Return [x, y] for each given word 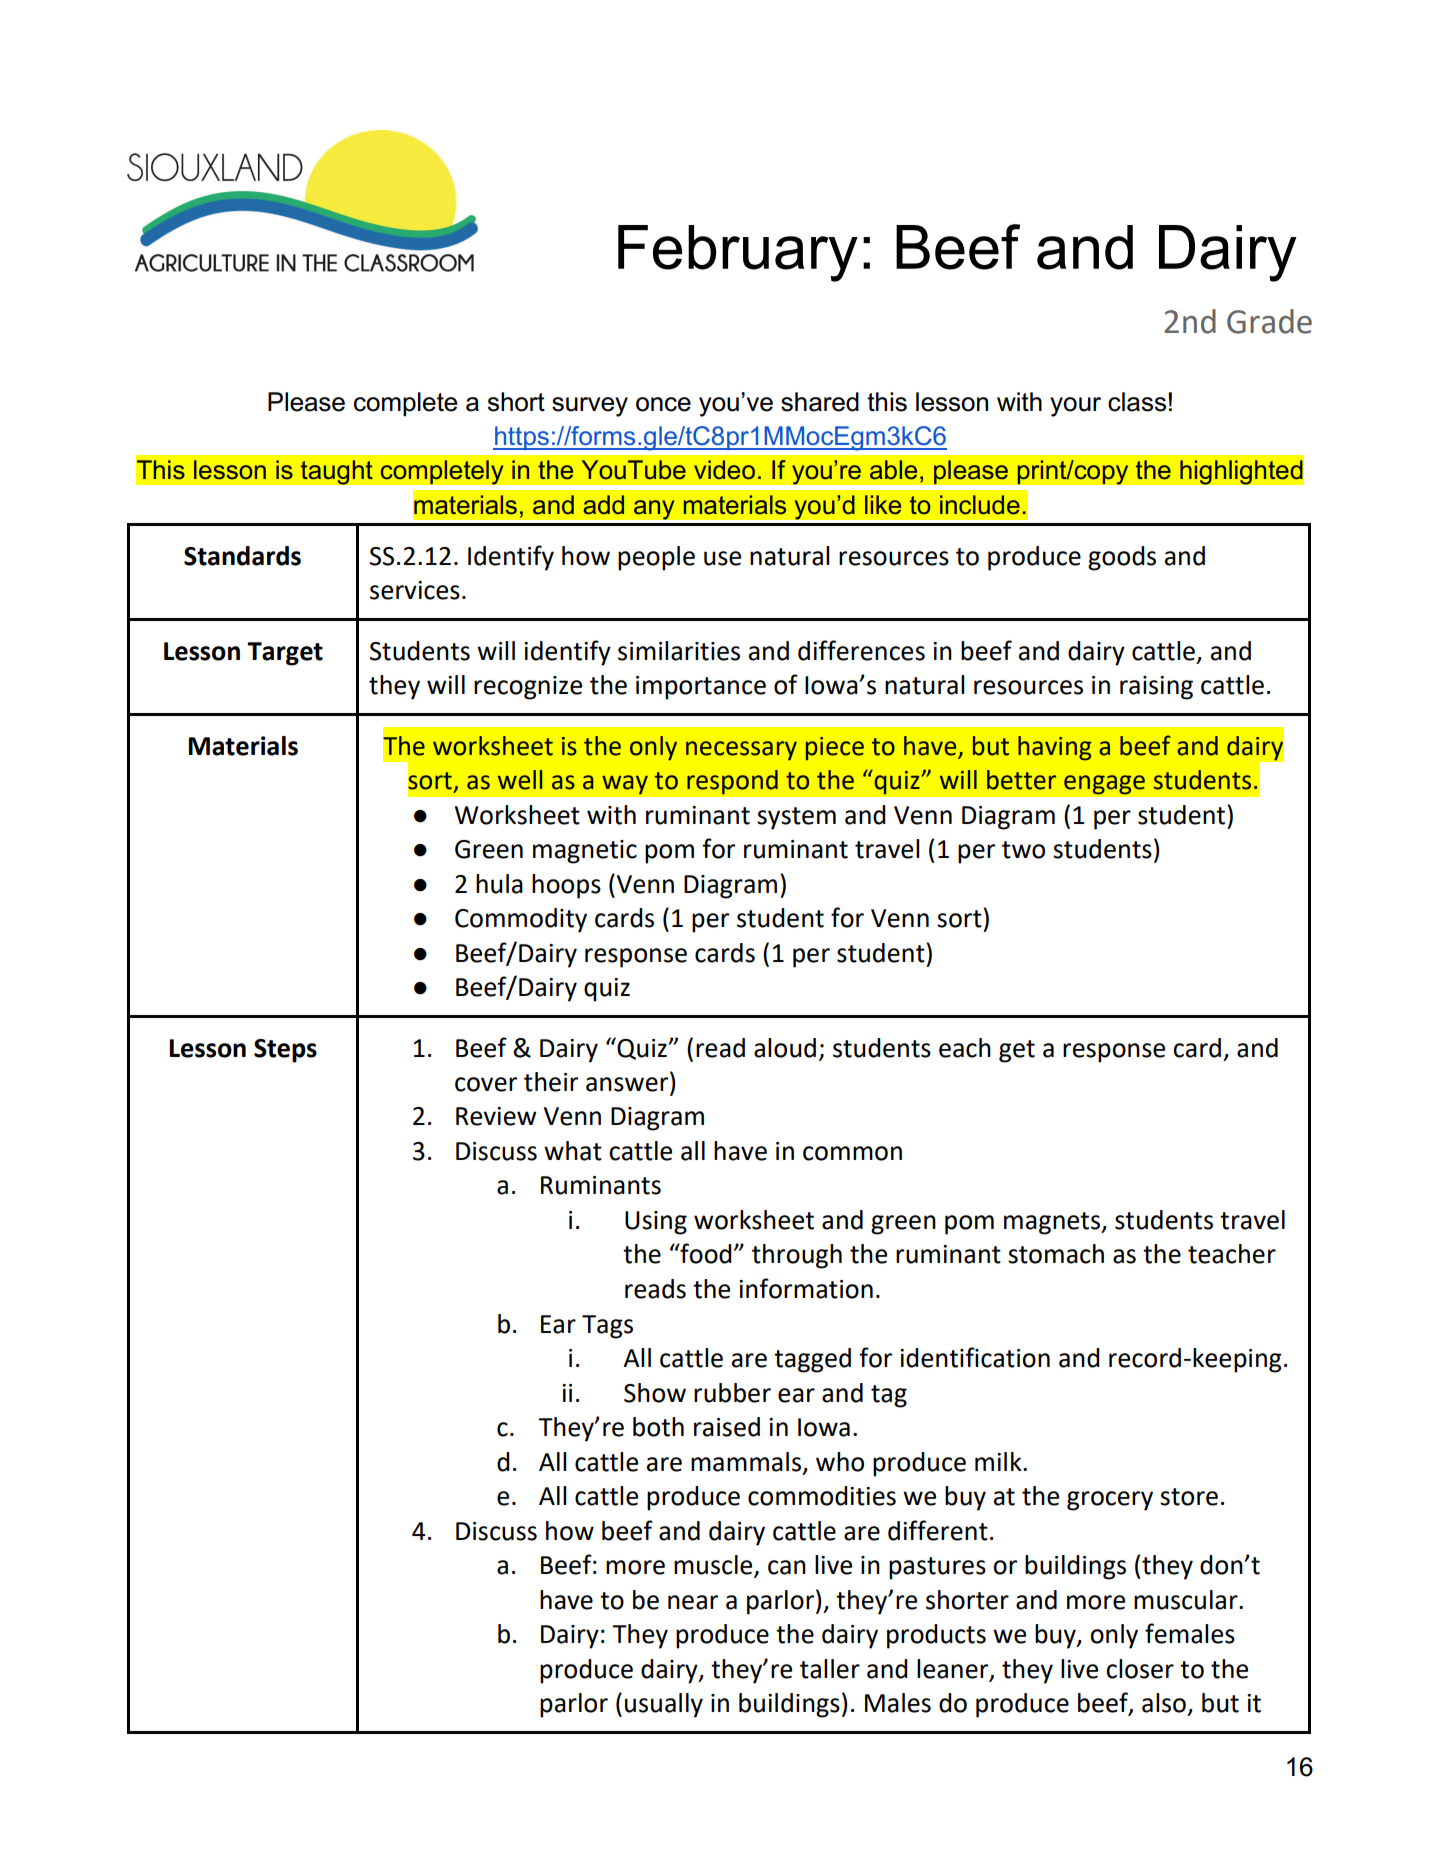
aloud [785, 1048]
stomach [1056, 1254]
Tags [607, 1327]
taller [830, 1669]
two [1023, 850]
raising [1156, 688]
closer [1140, 1669]
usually [664, 1705]
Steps [285, 1051]
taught [336, 472]
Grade [1269, 321]
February [738, 253]
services [415, 590]
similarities [679, 651]
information [806, 1288]
